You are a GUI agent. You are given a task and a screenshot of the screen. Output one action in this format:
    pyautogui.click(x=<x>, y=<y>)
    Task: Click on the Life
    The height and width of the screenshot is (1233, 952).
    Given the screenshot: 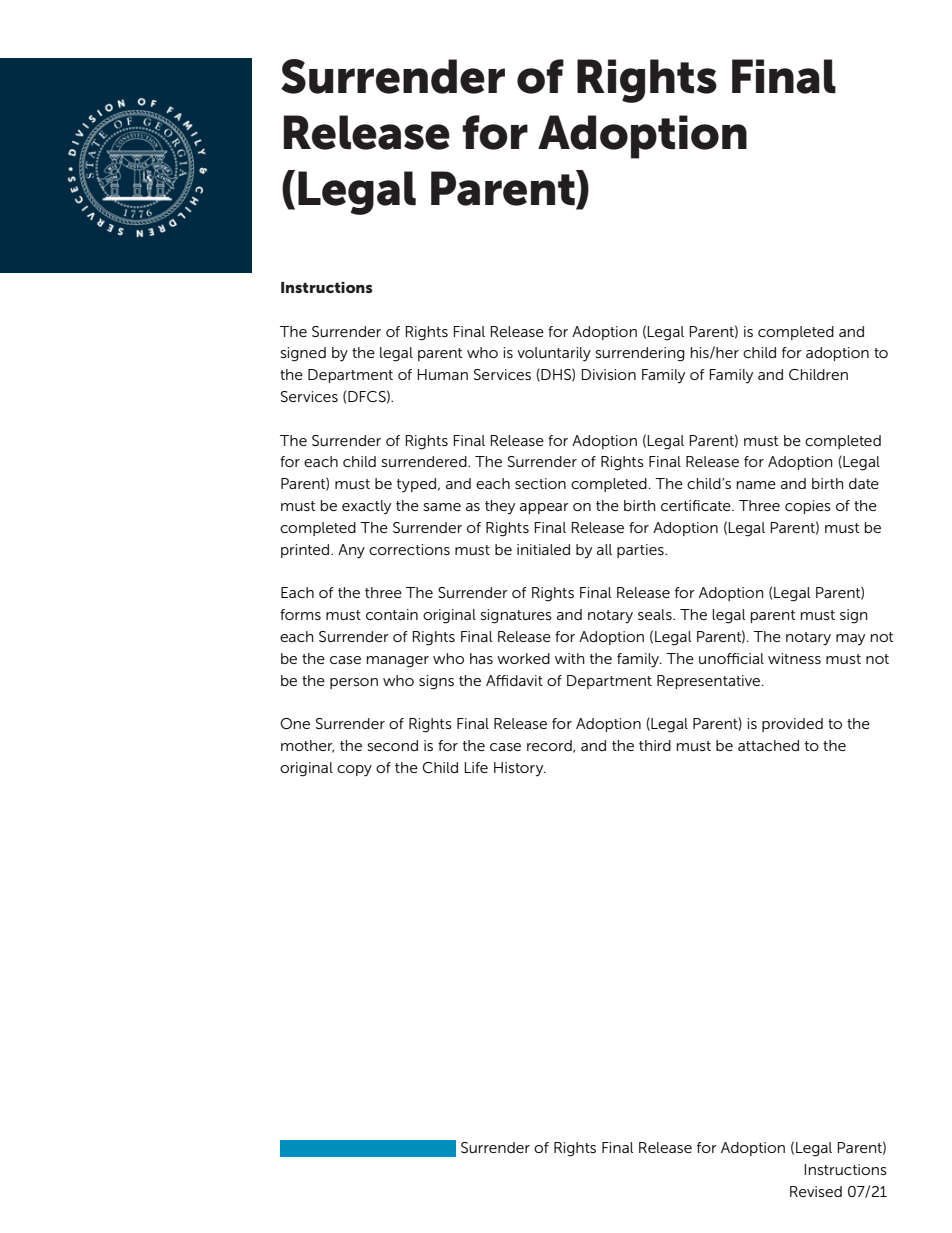 What is the action you would take?
    pyautogui.click(x=476, y=767)
